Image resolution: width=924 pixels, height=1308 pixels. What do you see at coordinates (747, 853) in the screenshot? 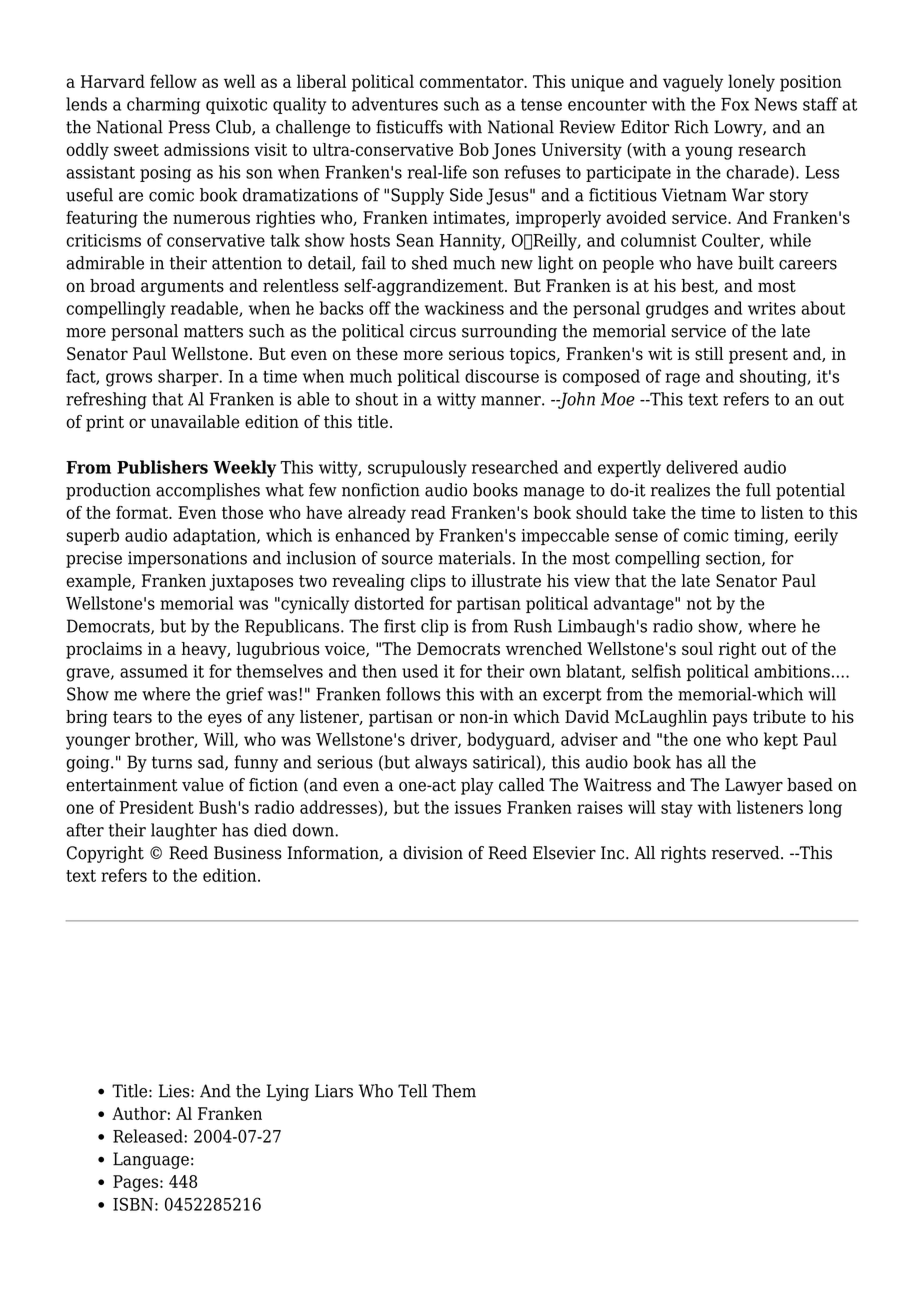
I see `reserved` at bounding box center [747, 853].
